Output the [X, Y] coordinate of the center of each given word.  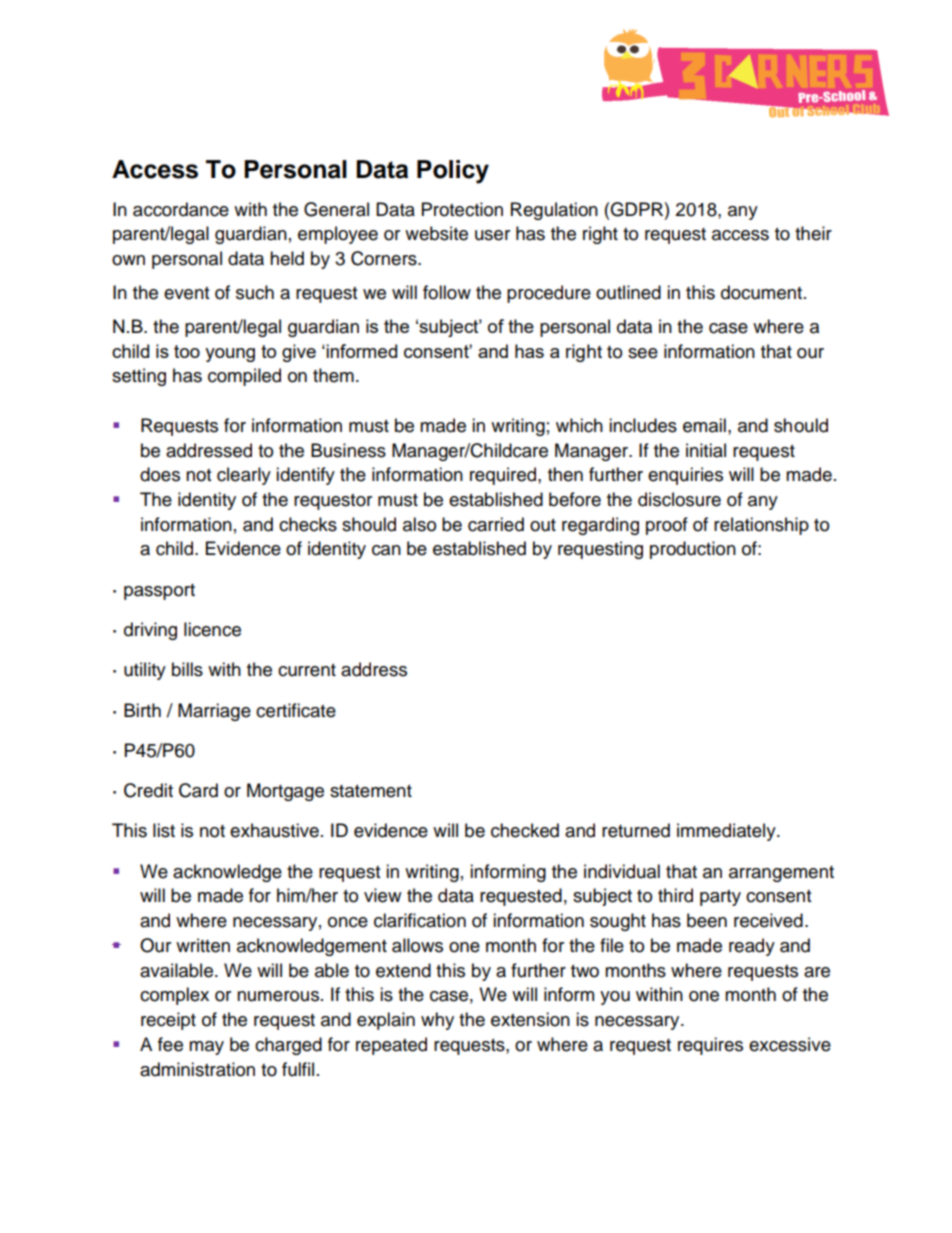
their [813, 233]
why [437, 1021]
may [206, 1048]
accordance [181, 209]
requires [710, 1046]
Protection [462, 209]
